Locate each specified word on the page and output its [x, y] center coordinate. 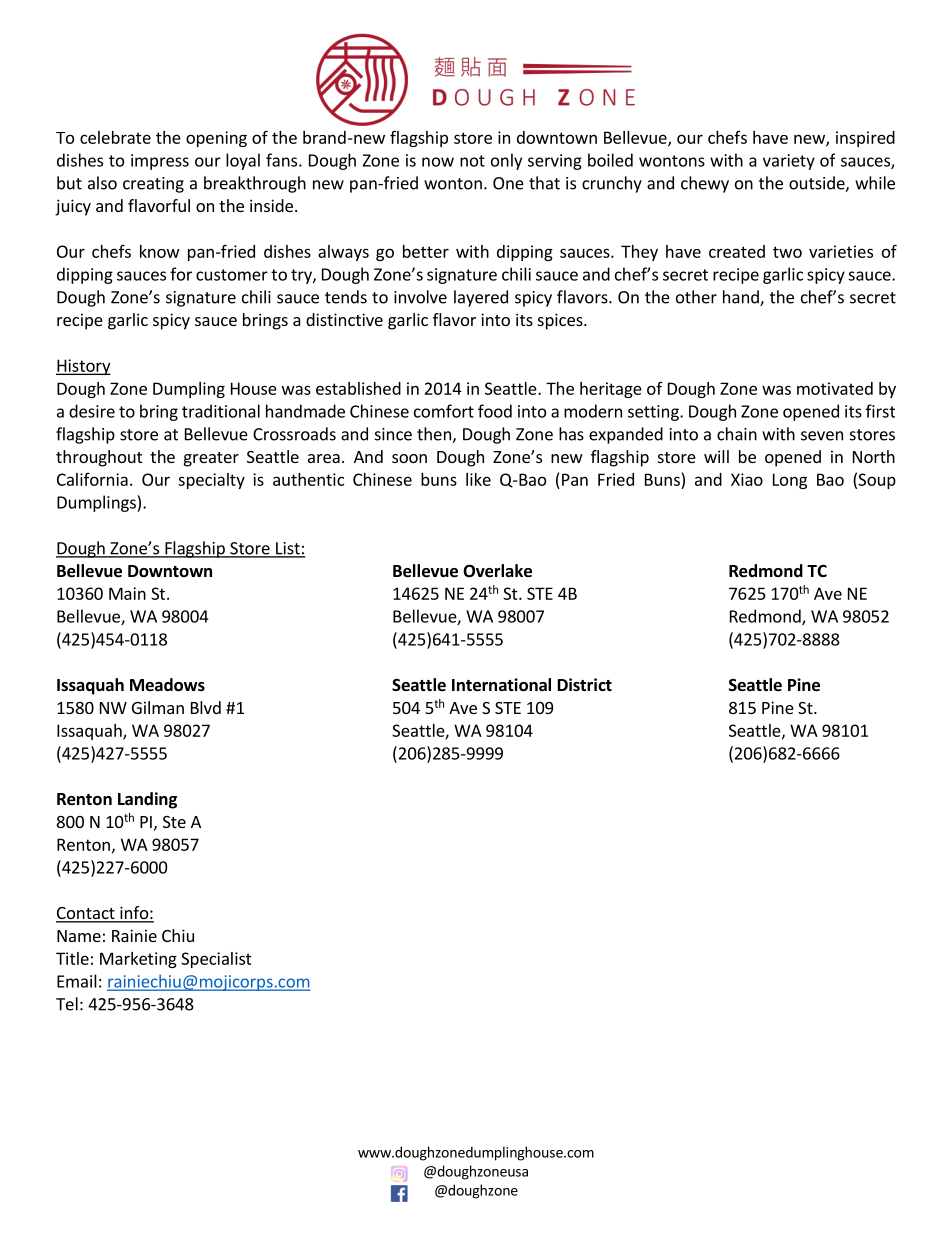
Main [127, 593]
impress [160, 162]
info [134, 914]
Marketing [138, 960]
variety [789, 162]
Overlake [497, 571]
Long [790, 481]
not [472, 161]
